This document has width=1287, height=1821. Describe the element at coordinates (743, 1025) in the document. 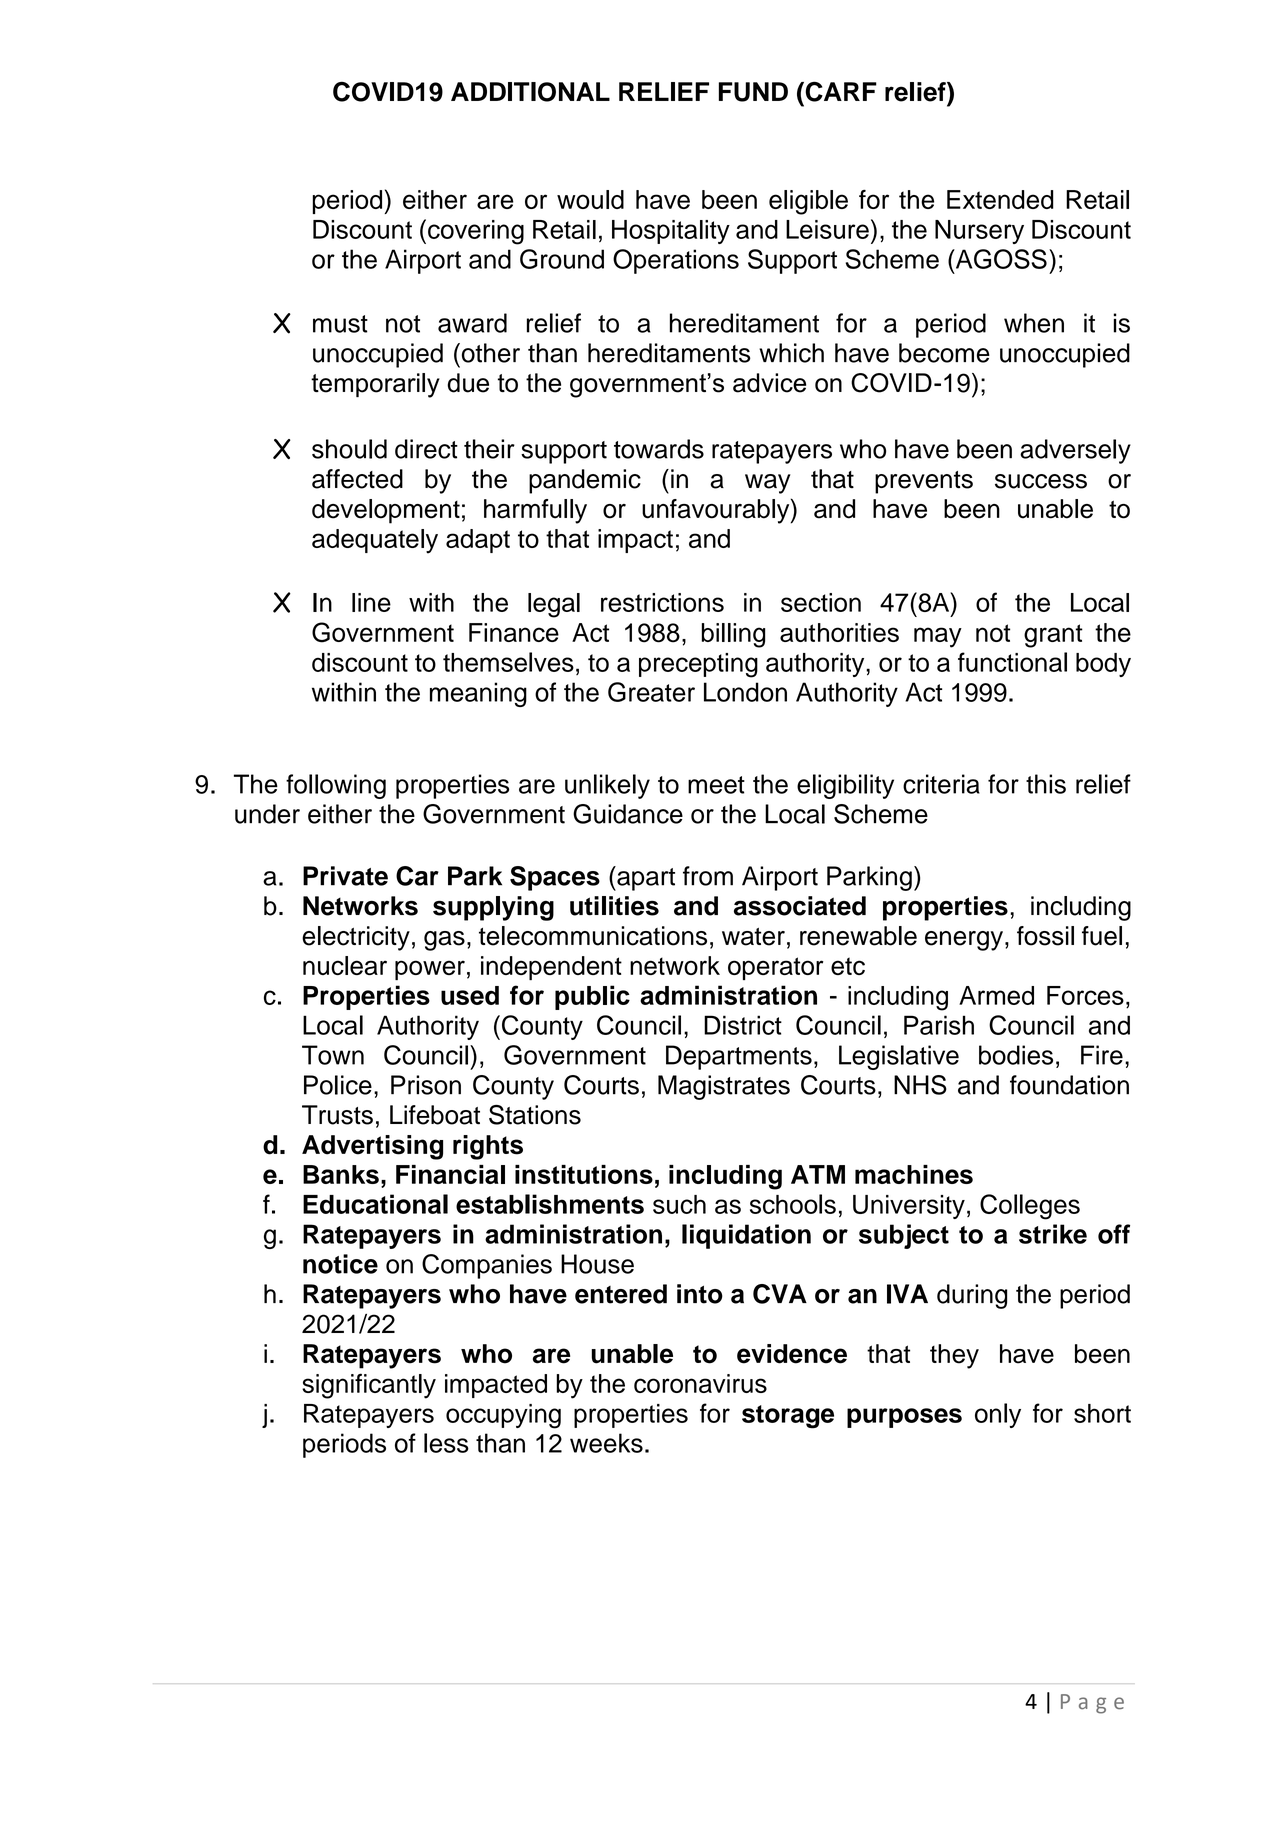

I see `District` at that location.
